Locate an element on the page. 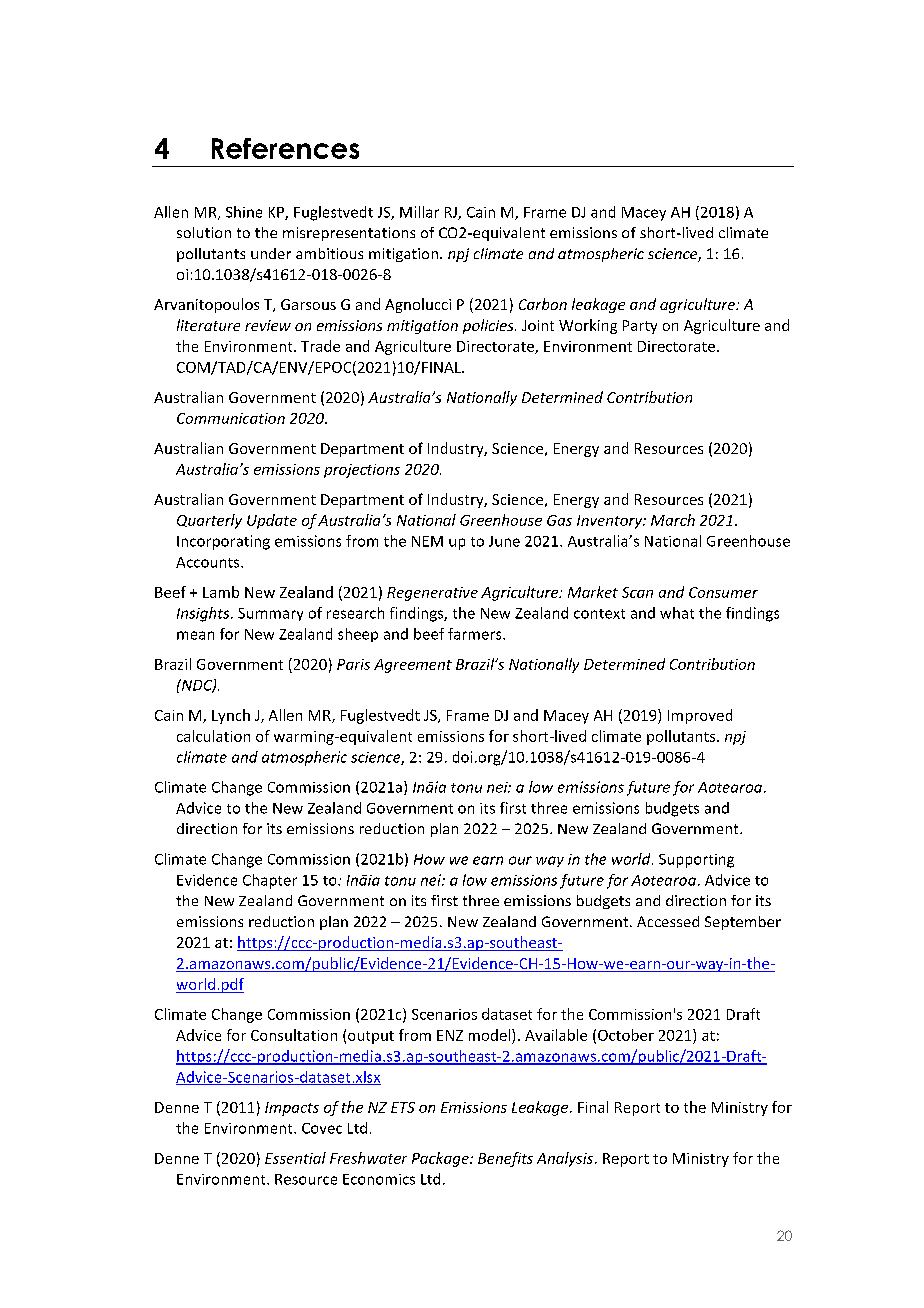 This page has height=1308, width=924. Millar is located at coordinates (419, 212).
